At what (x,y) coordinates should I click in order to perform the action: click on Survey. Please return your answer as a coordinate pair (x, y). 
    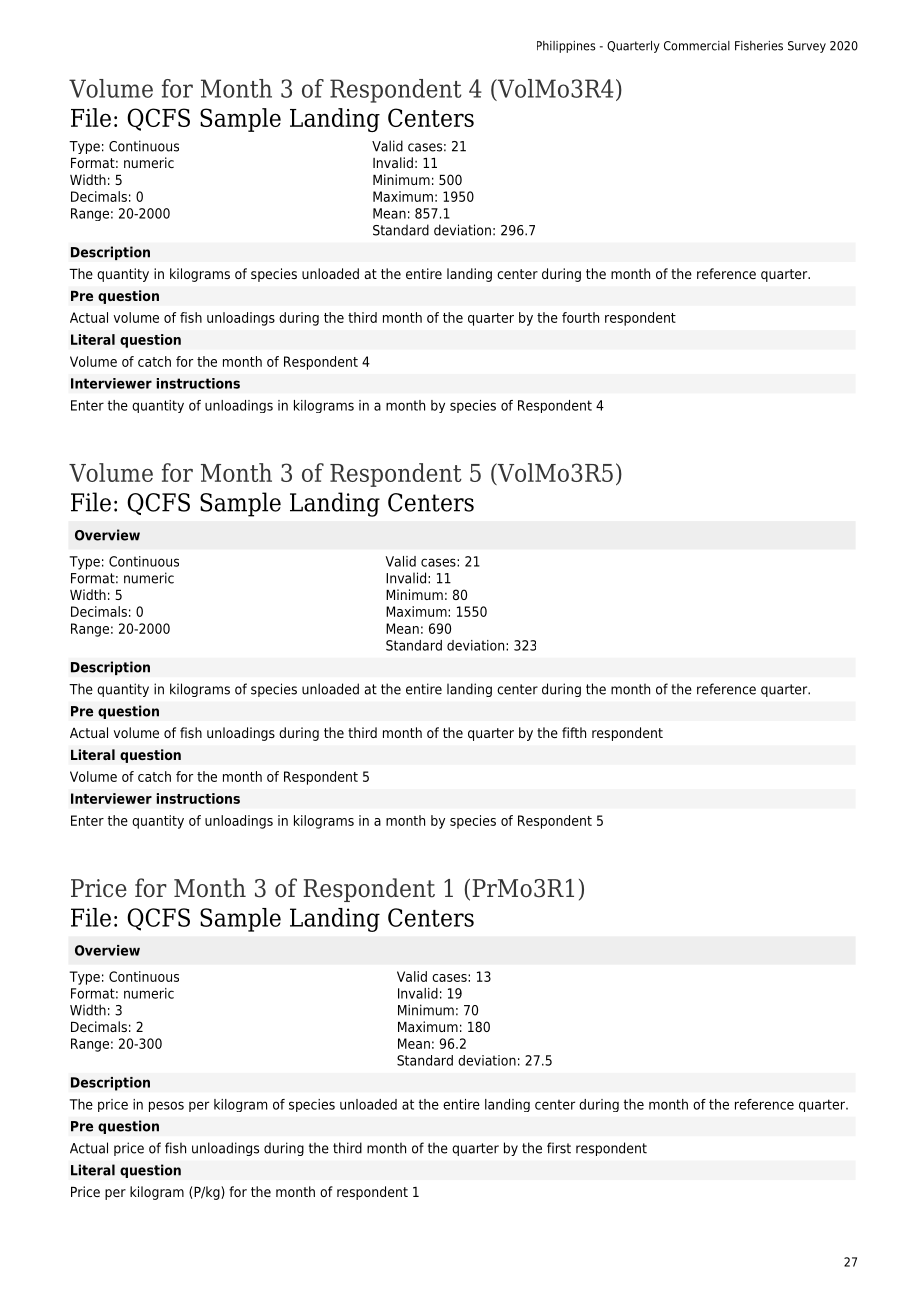
    Looking at the image, I should click on (807, 47).
